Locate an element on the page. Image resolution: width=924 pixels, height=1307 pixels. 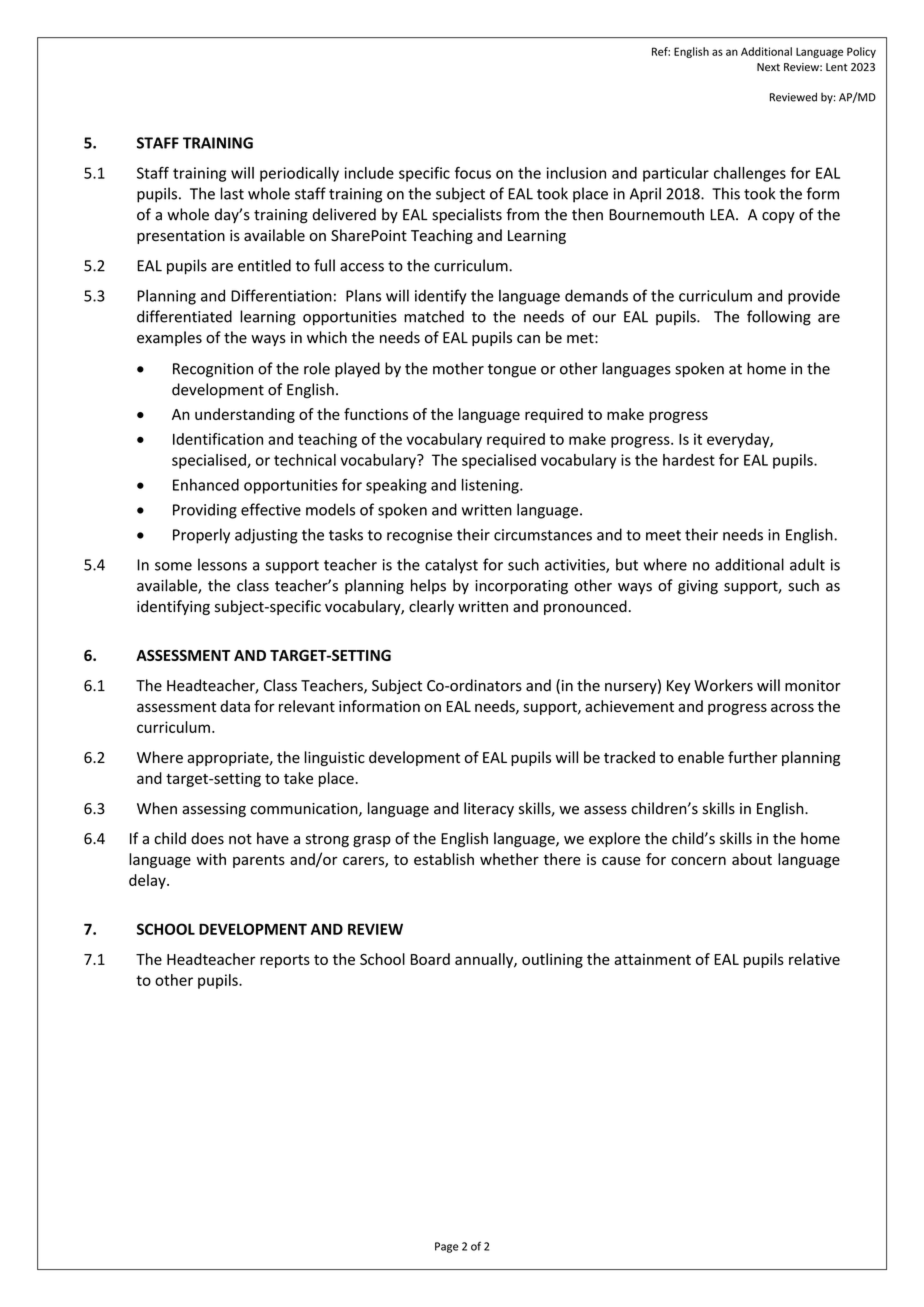
data is located at coordinates (235, 706).
